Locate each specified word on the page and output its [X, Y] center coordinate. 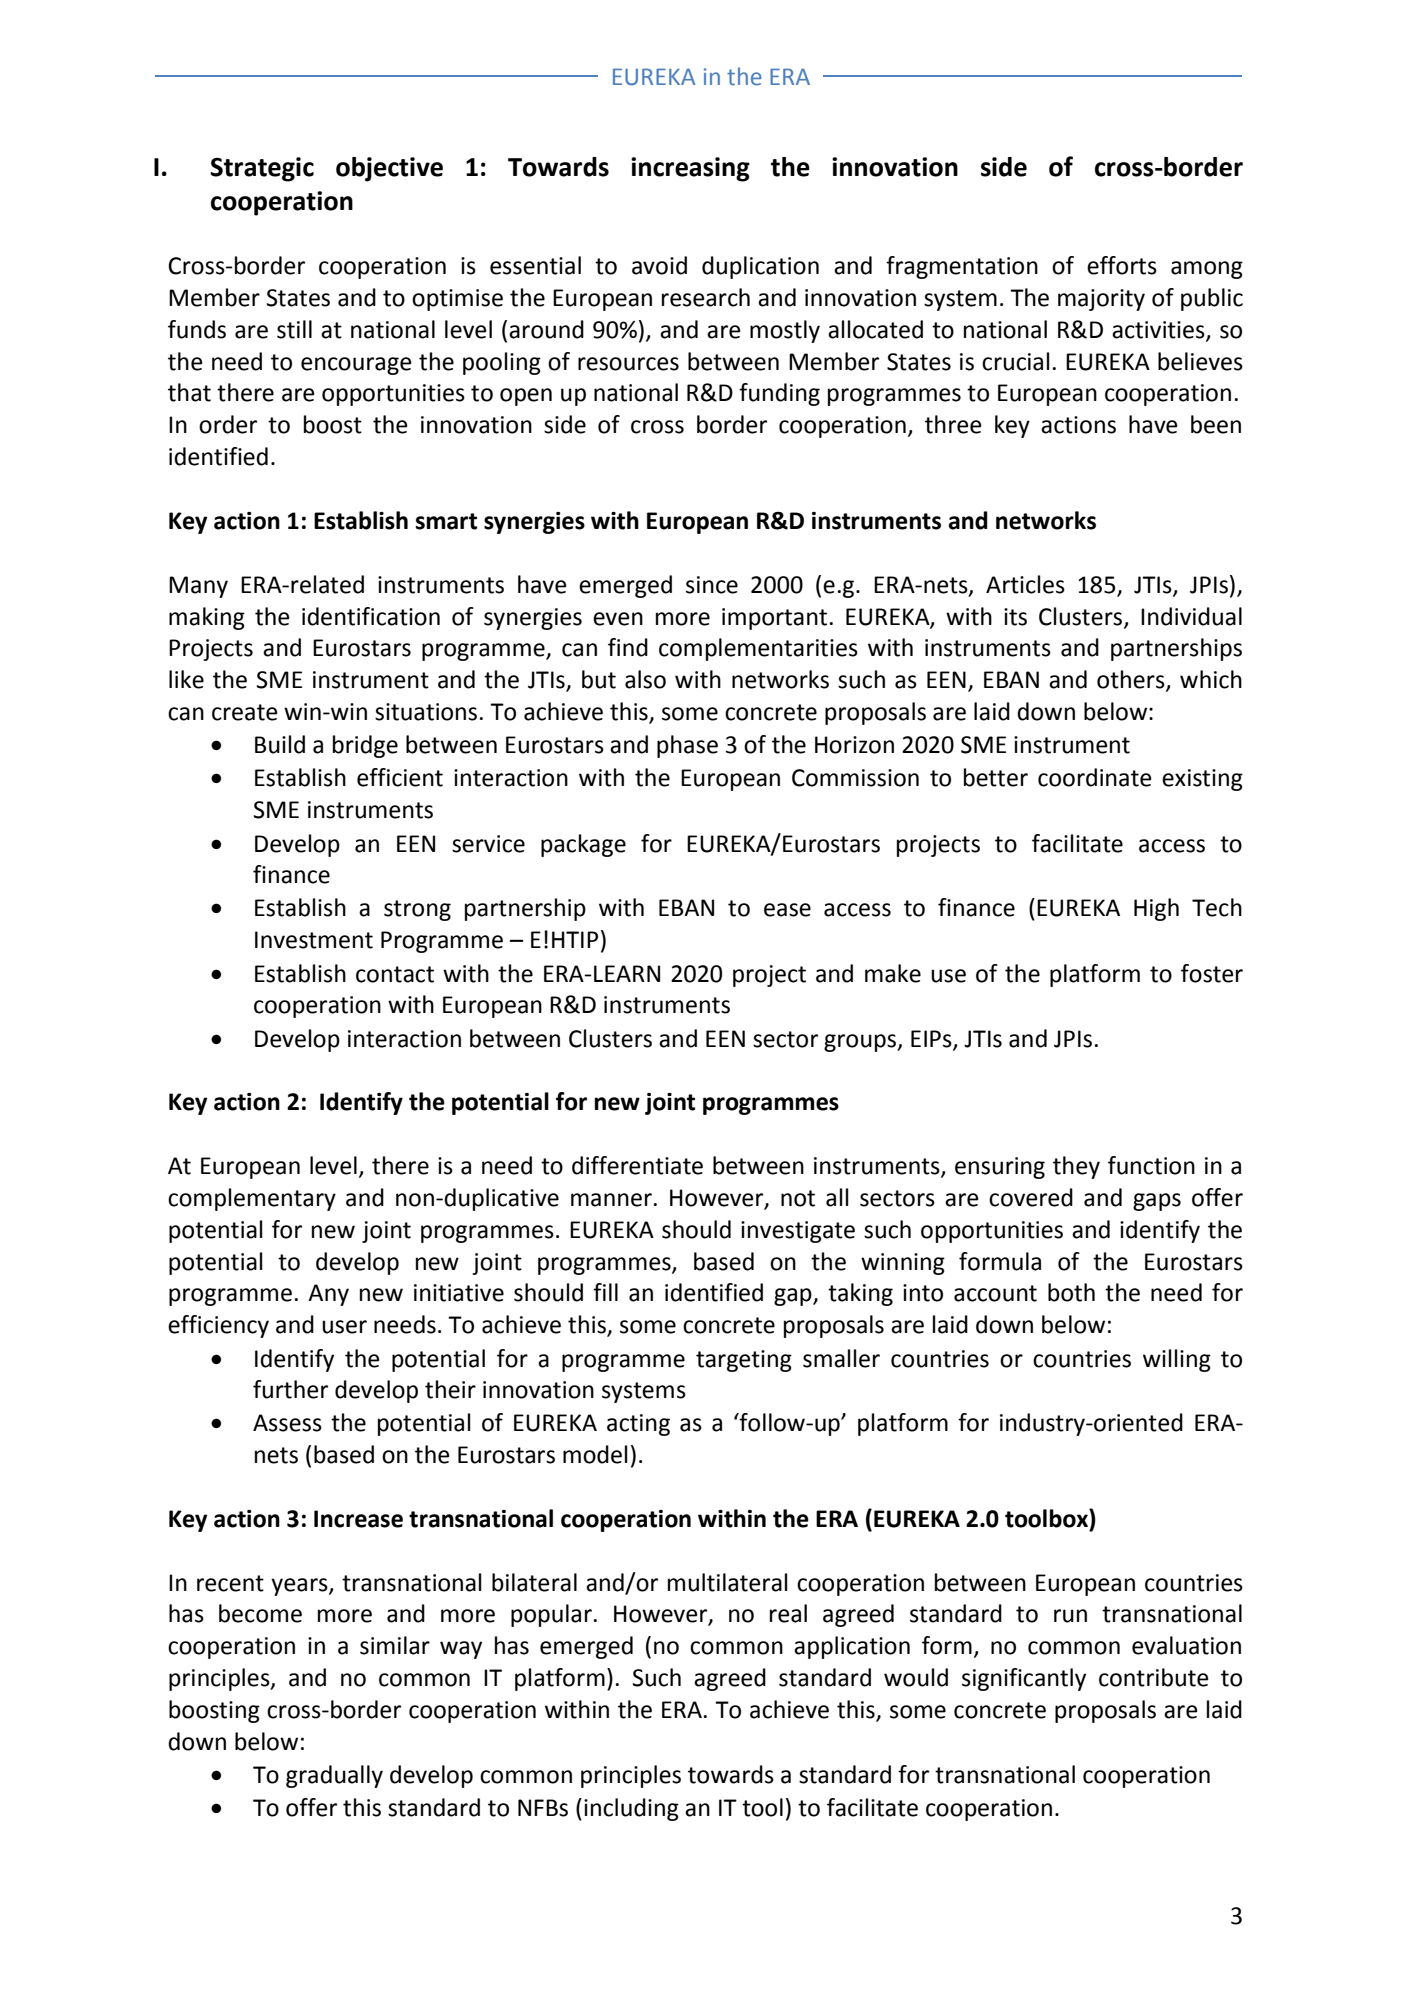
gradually [334, 1776]
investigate [798, 1232]
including [631, 1809]
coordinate [1095, 777]
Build [280, 744]
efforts [1122, 265]
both [1071, 1292]
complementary [252, 1199]
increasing [690, 169]
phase [687, 746]
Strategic [262, 169]
